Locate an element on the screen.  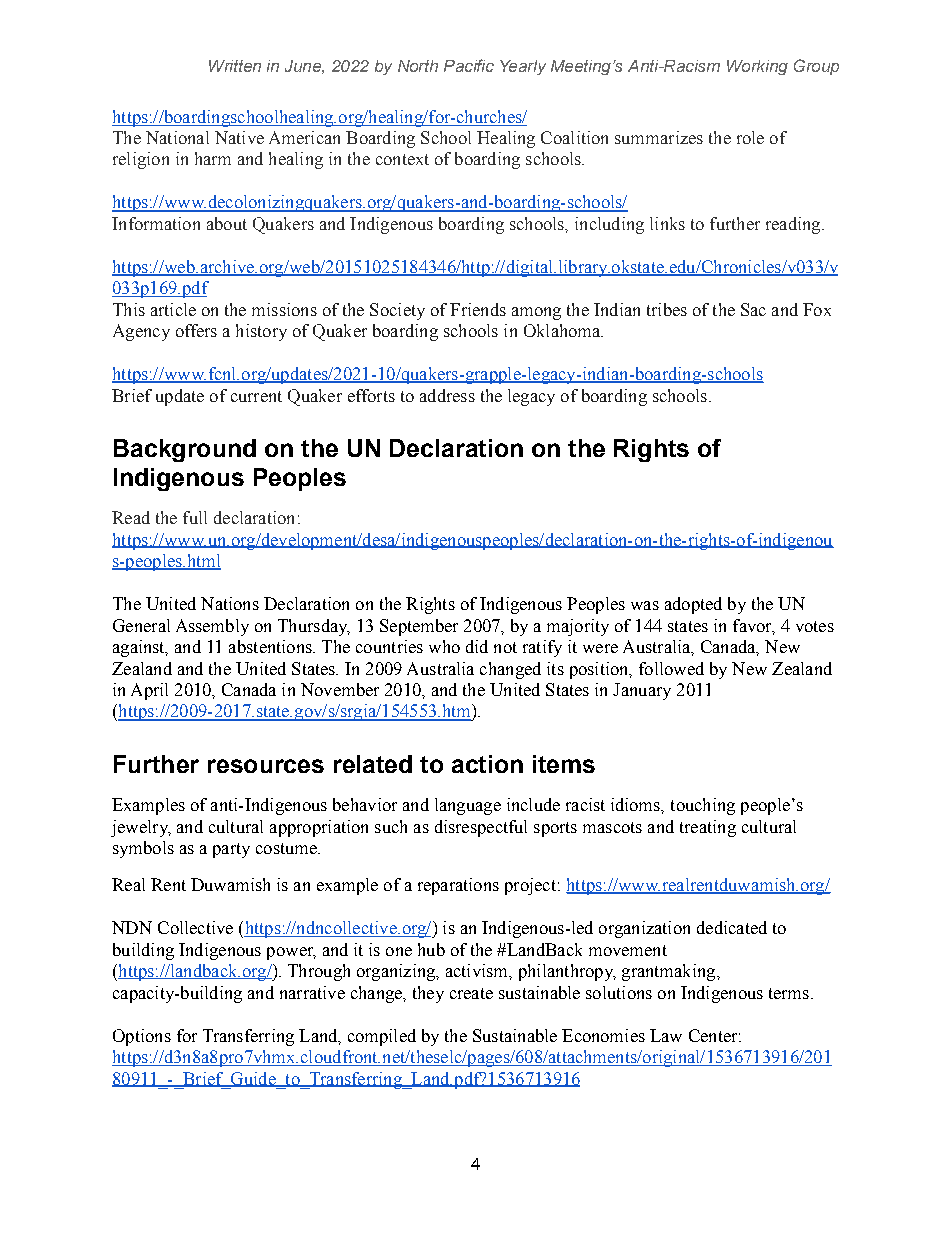
create is located at coordinates (471, 993).
